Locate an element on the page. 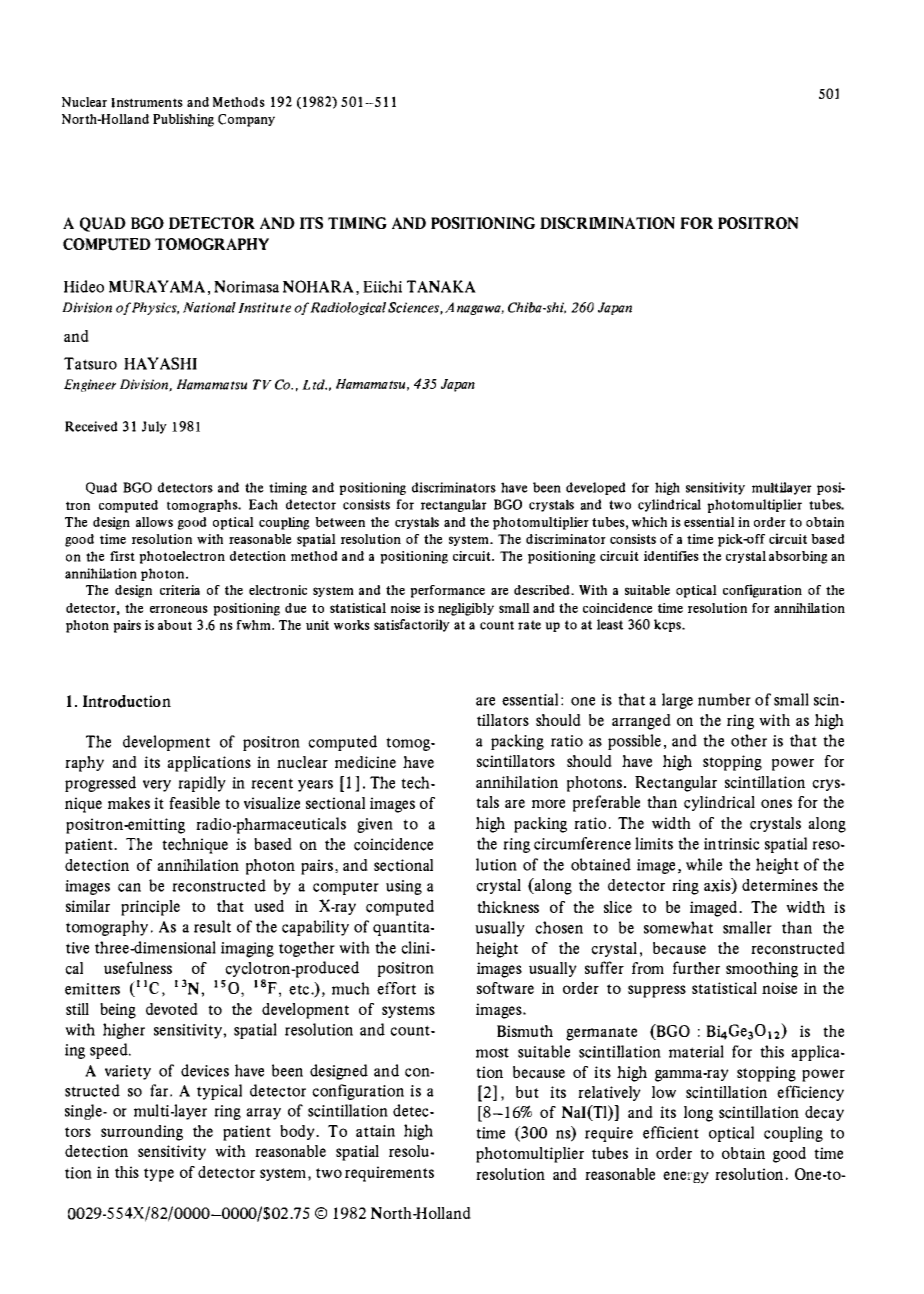  TANAKA is located at coordinates (441, 286).
